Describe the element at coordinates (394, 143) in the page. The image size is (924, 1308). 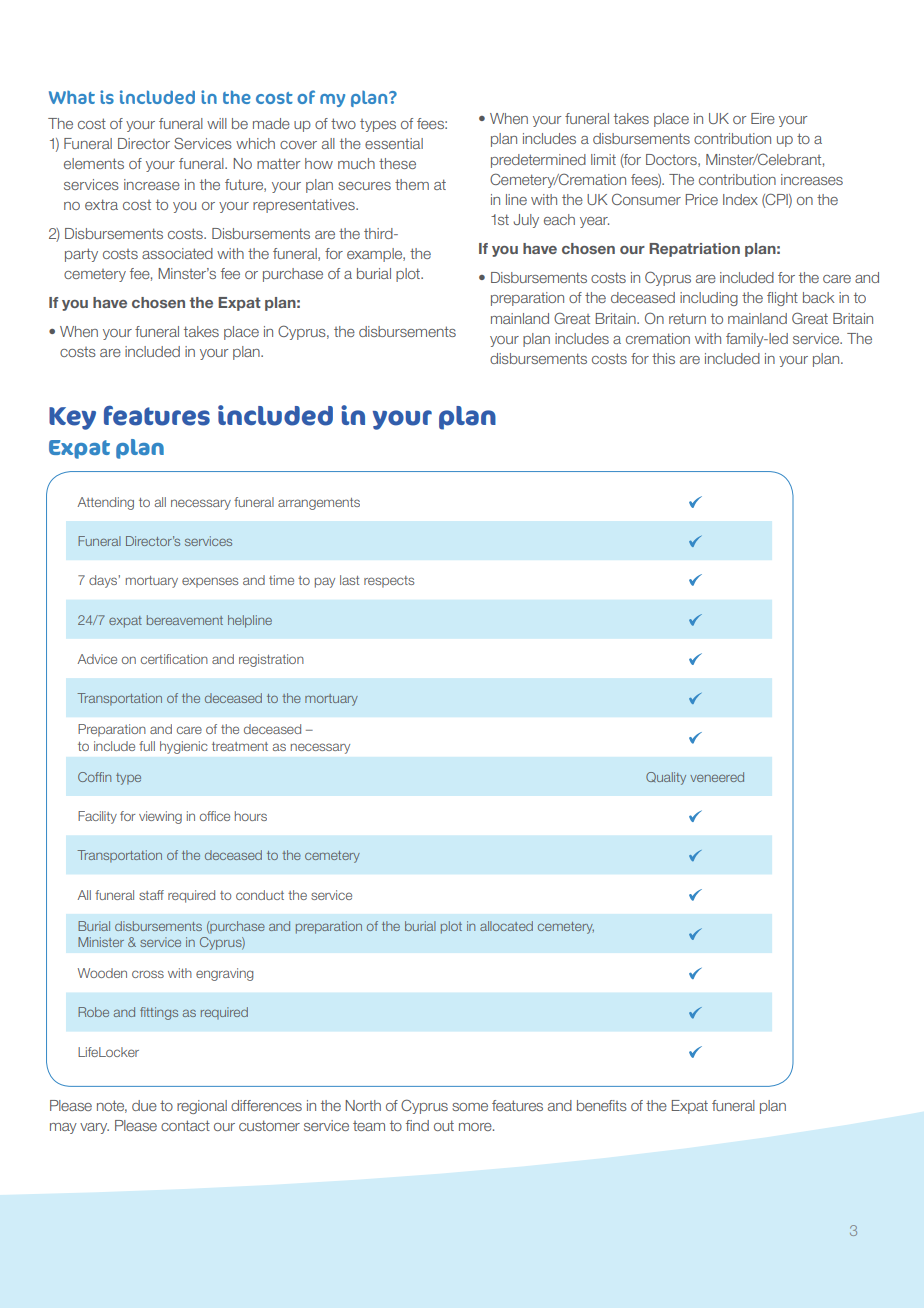
I see `essential` at that location.
